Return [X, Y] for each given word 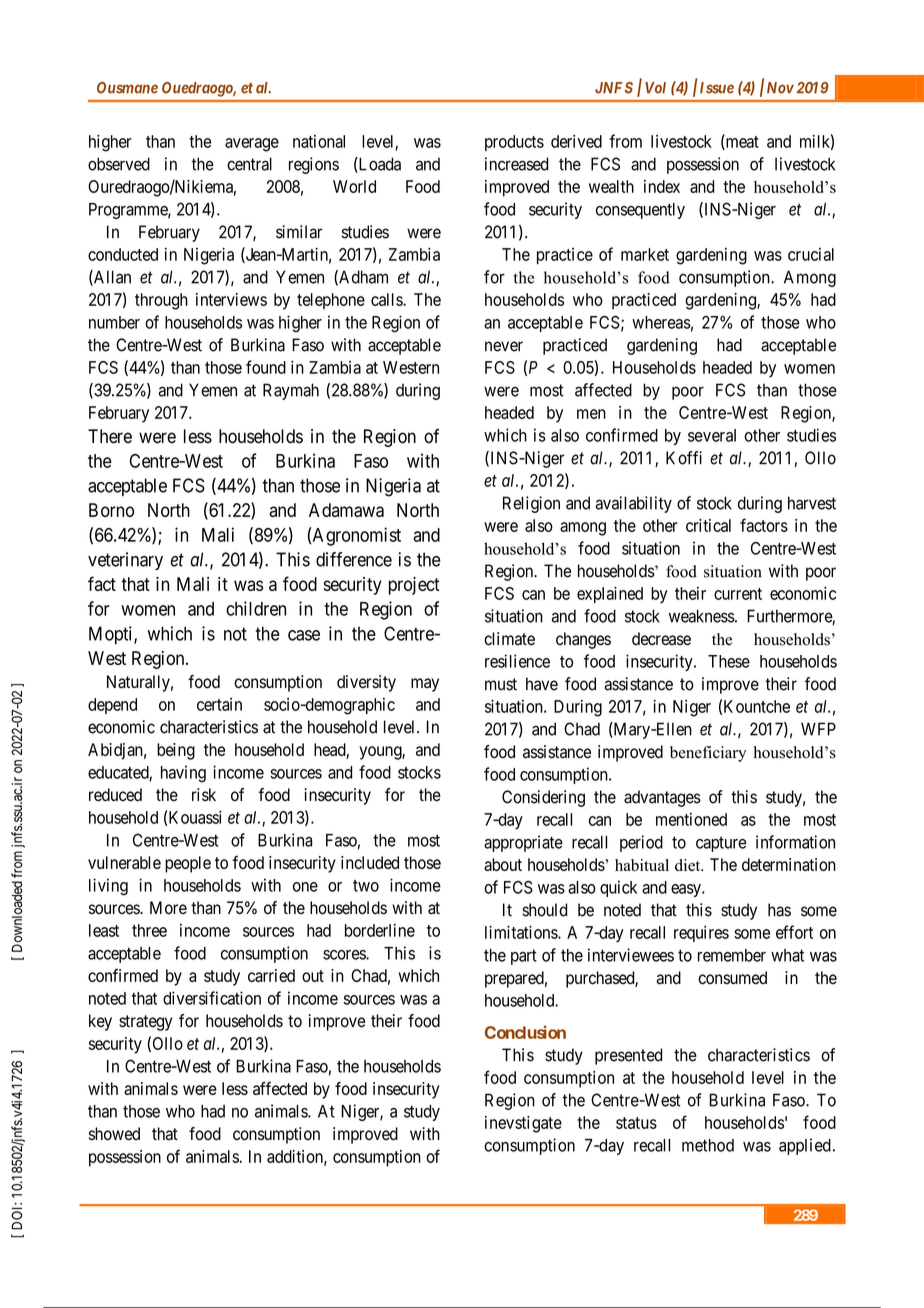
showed [114, 1134]
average [252, 145]
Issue [717, 88]
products [514, 143]
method [708, 1145]
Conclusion [525, 1032]
